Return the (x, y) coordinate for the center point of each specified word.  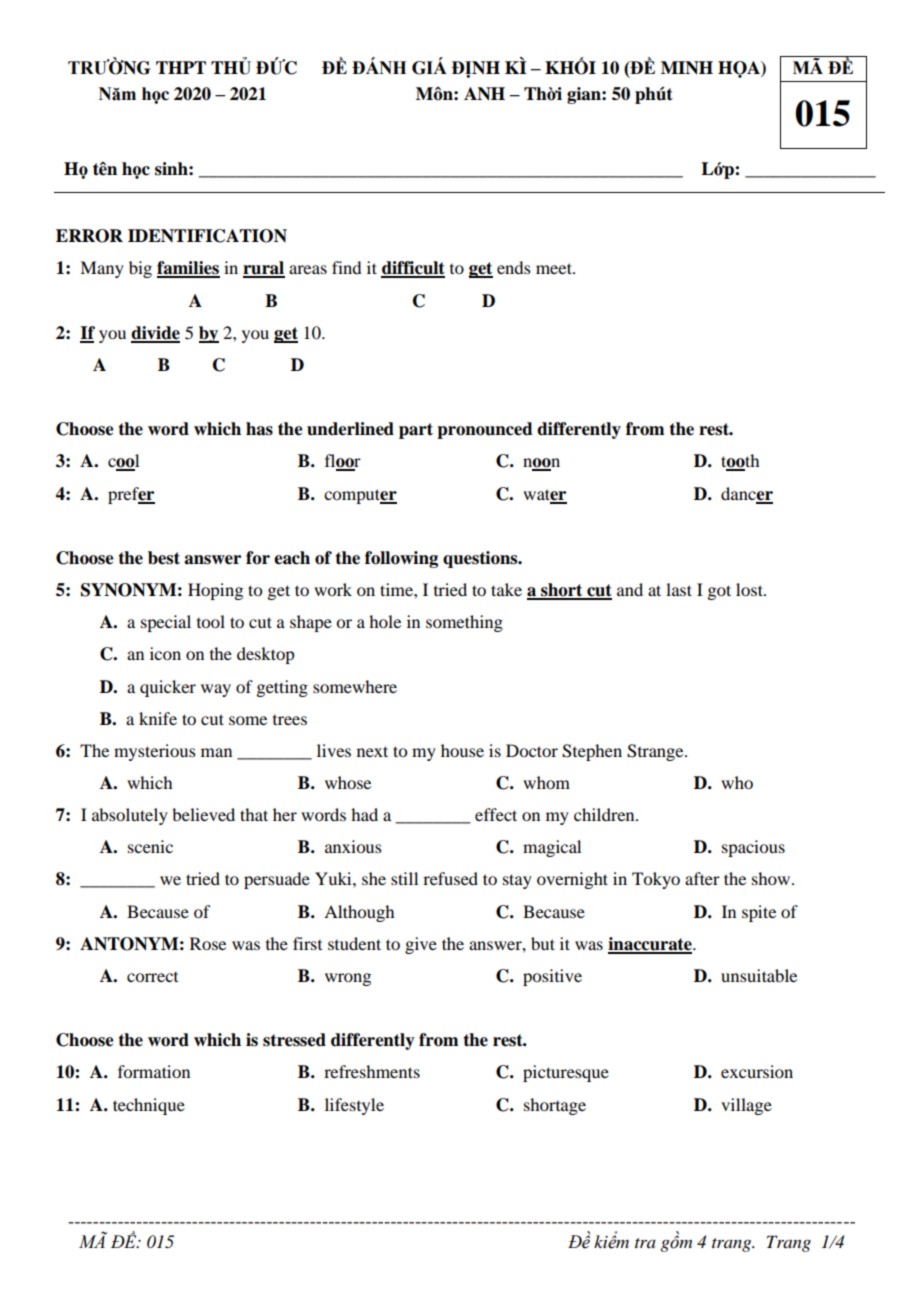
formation (154, 1071)
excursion (757, 1071)
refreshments (372, 1071)
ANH (484, 94)
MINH (687, 68)
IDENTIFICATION (207, 236)
